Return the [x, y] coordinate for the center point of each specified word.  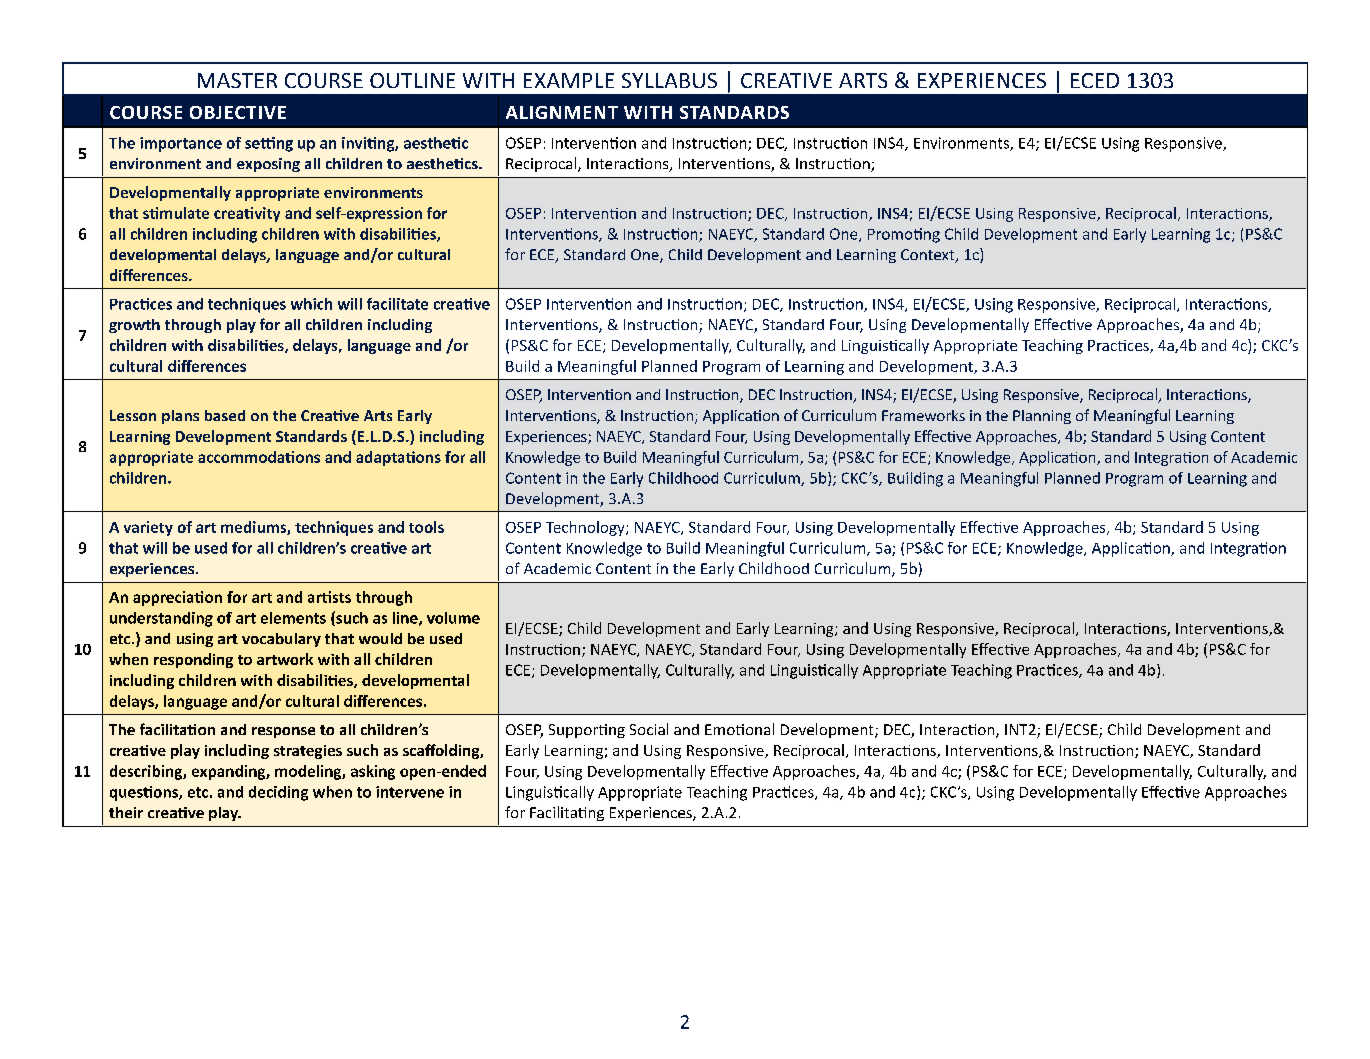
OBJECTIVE [238, 112]
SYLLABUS [669, 80]
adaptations [398, 458]
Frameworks [923, 415]
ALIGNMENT [562, 112]
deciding [278, 793]
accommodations [259, 457]
